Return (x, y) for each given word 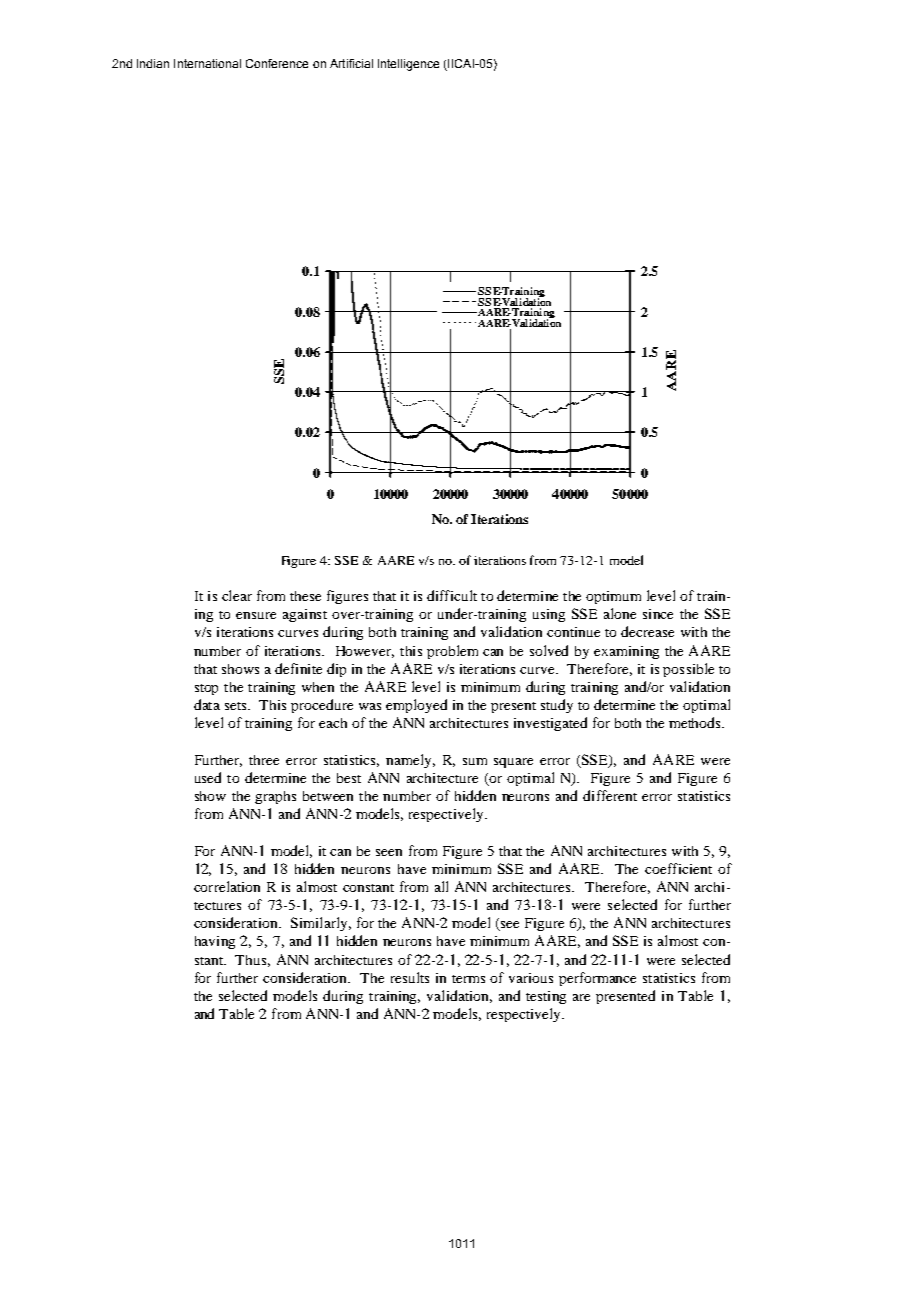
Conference (277, 63)
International (207, 63)
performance (597, 979)
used (208, 777)
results (410, 977)
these (305, 596)
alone (620, 613)
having (215, 942)
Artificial (351, 63)
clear (237, 595)
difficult (452, 595)
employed (416, 706)
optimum (613, 597)
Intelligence (408, 65)
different (610, 795)
